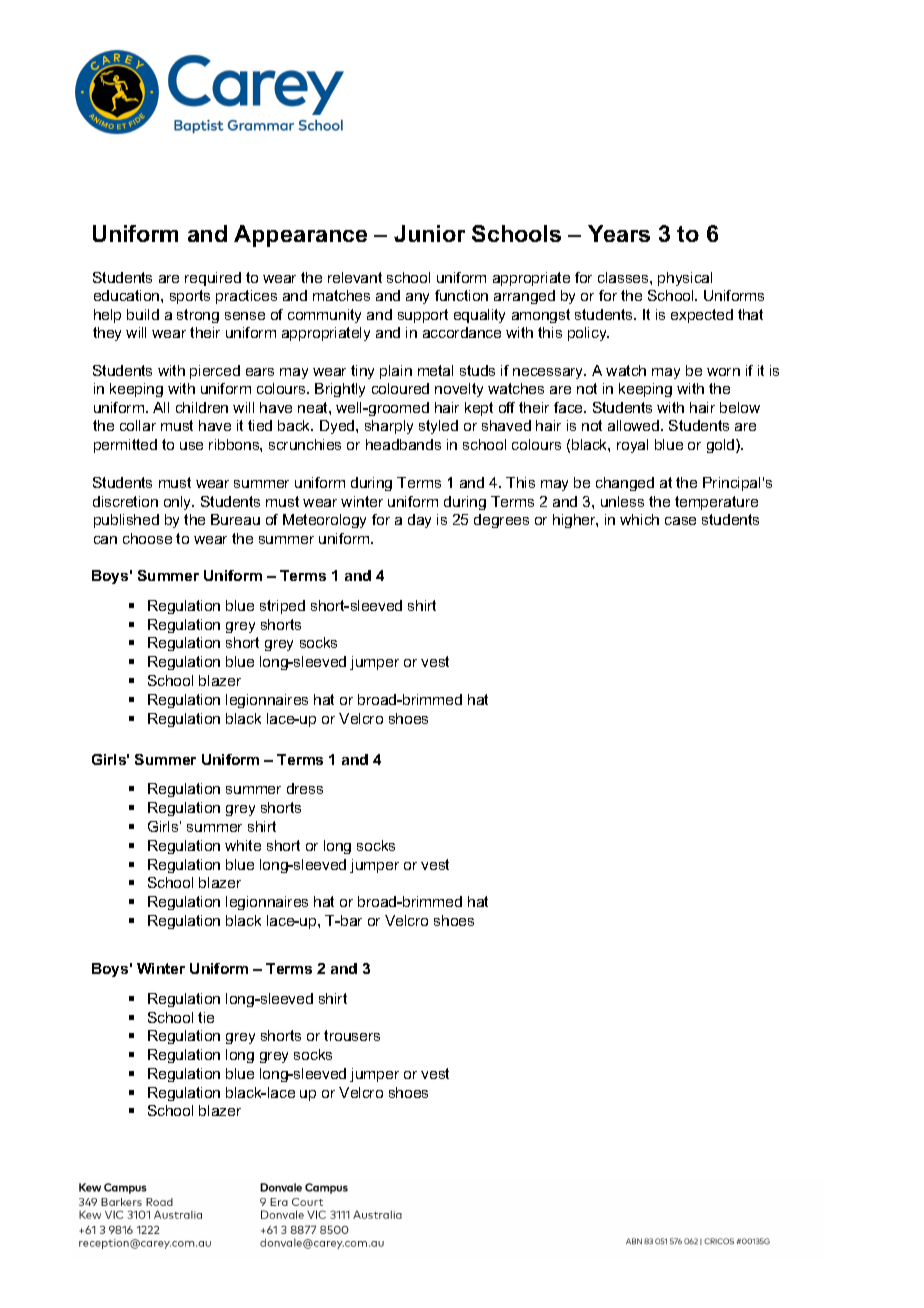 The height and width of the screenshot is (1308, 924). I want to click on required, so click(213, 279).
